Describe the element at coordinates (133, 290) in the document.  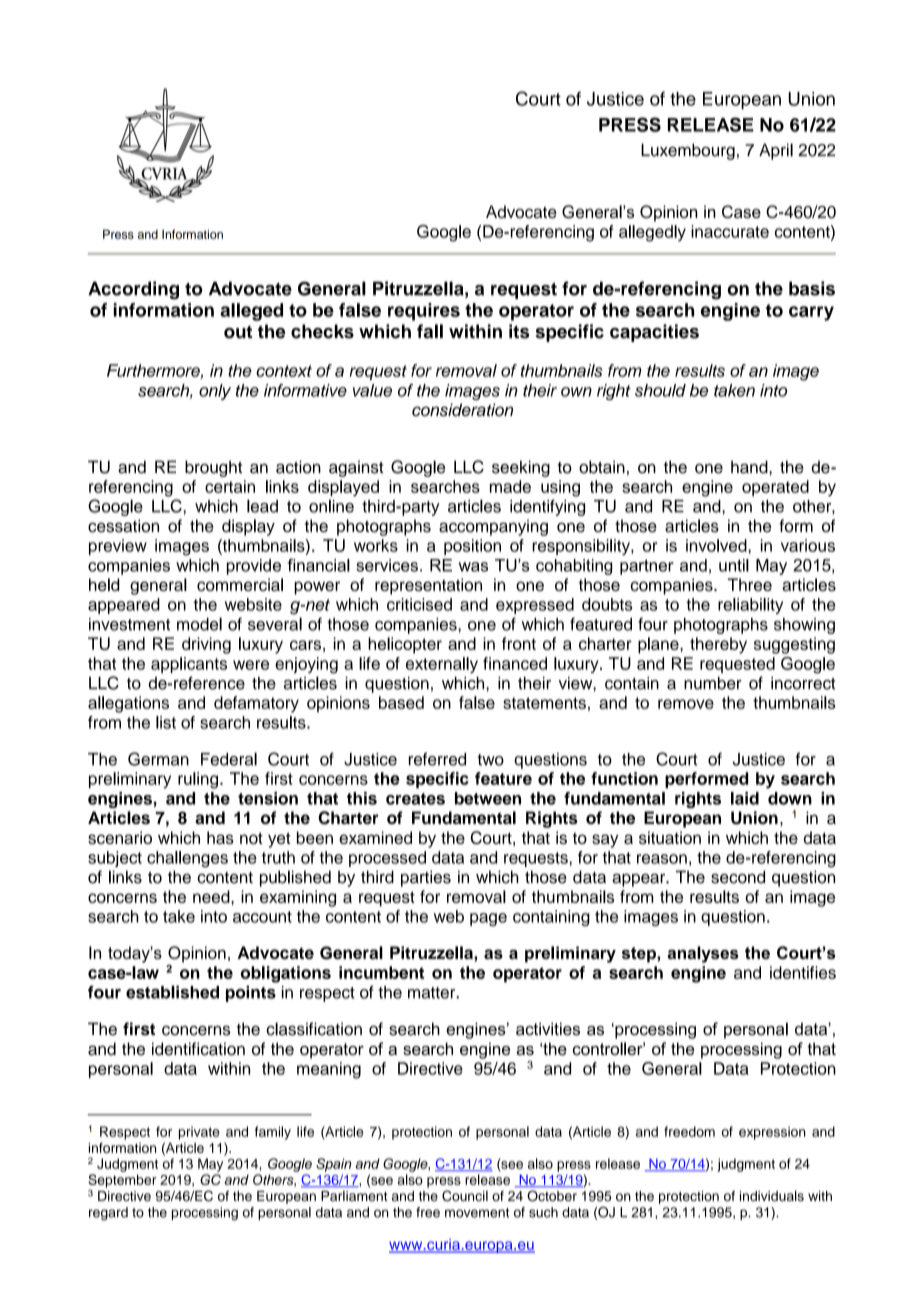
I see `According` at that location.
